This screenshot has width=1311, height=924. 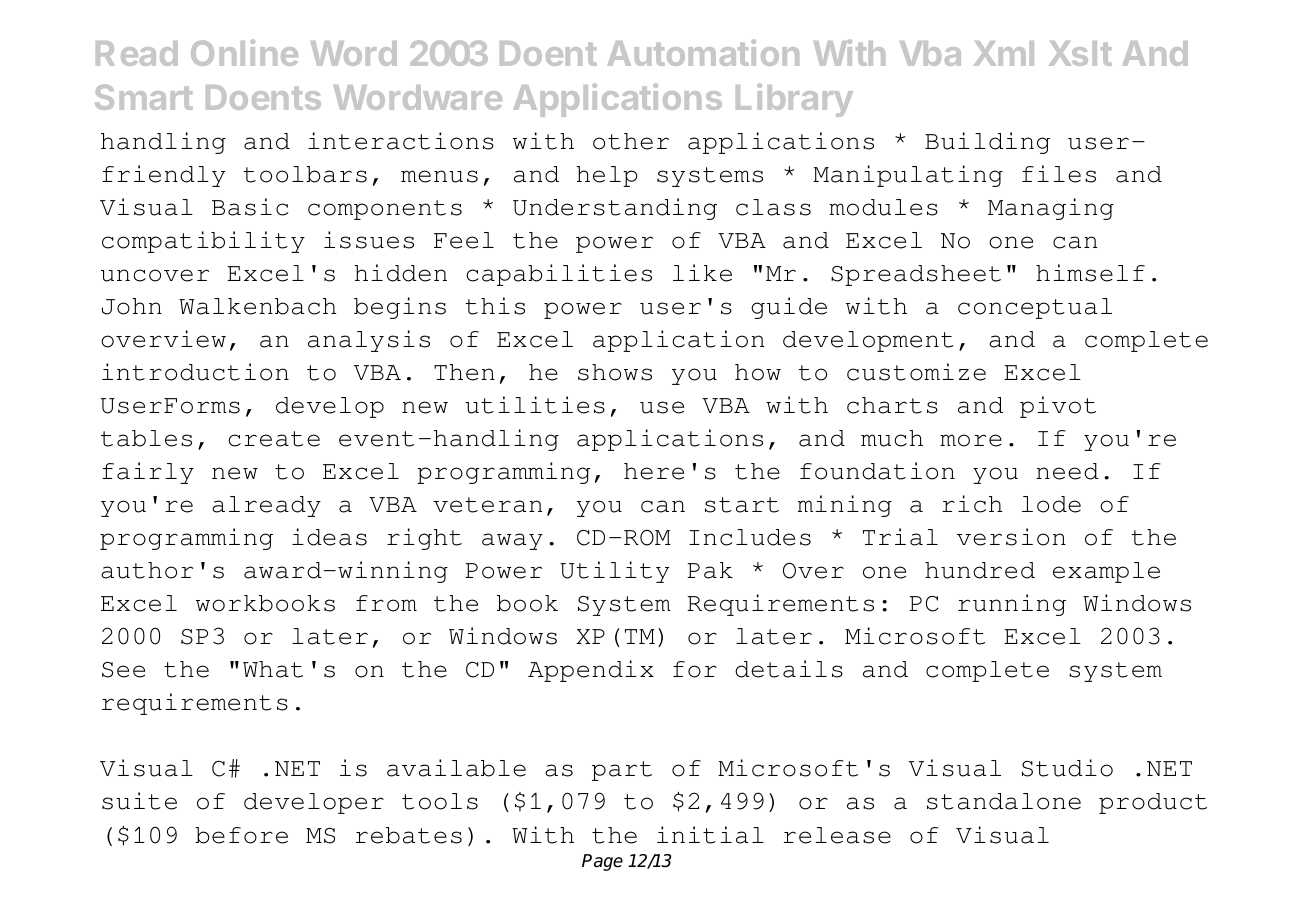 What do you see at coordinates (203, 242) in the screenshot?
I see `compatibility` at bounding box center [203, 242].
